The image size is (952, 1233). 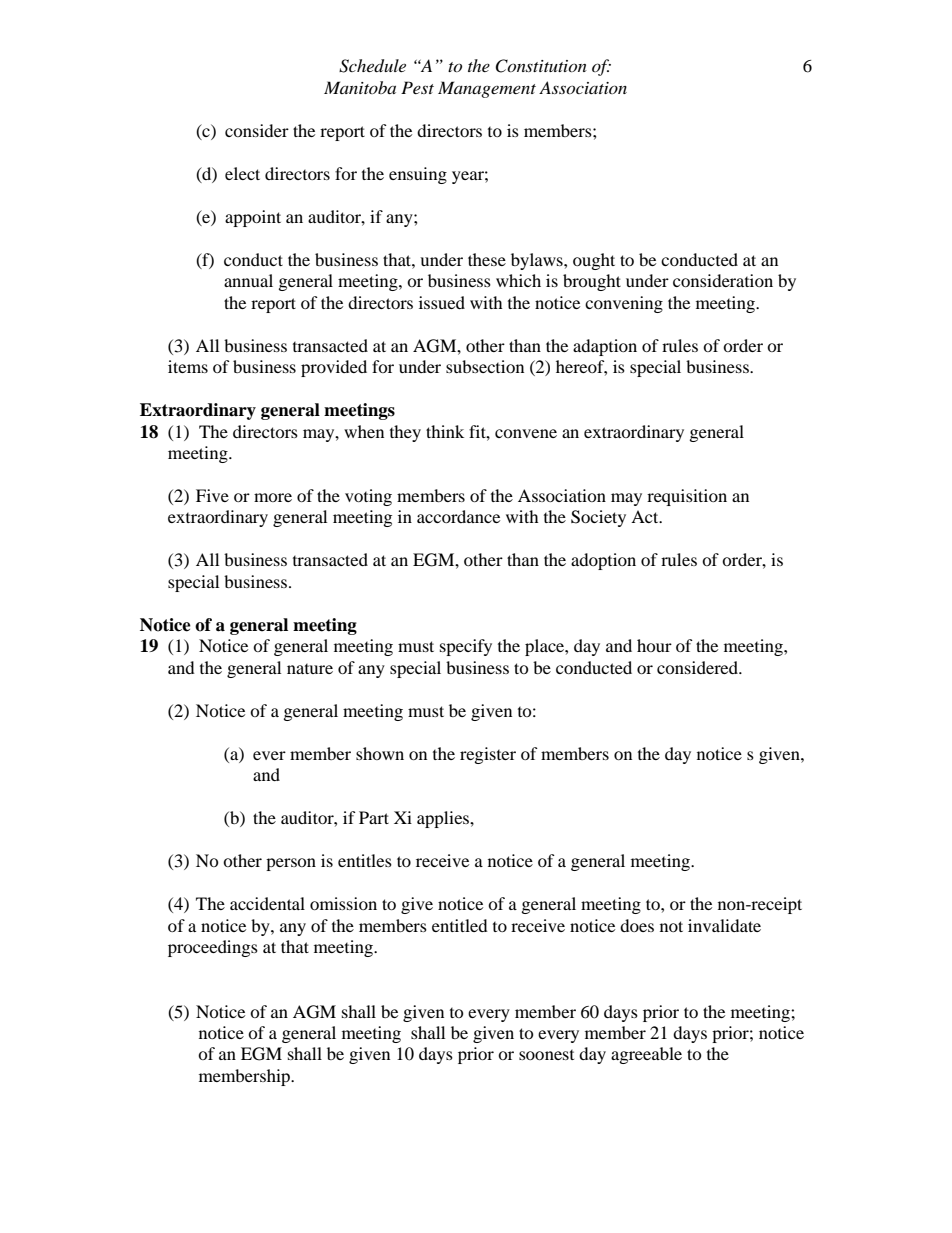 What do you see at coordinates (248, 280) in the document?
I see `annual` at bounding box center [248, 280].
